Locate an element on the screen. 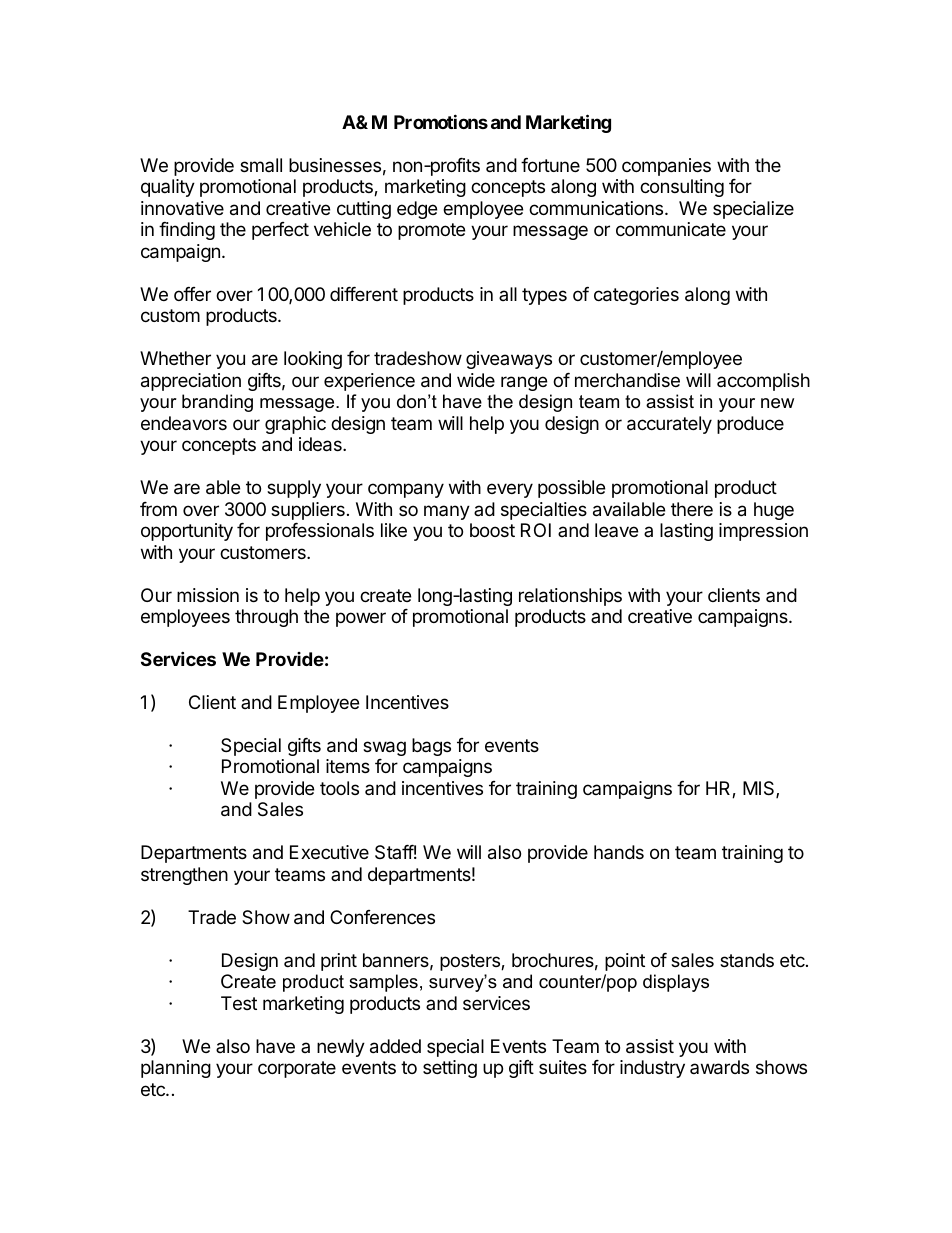 The height and width of the screenshot is (1233, 952). Test is located at coordinates (239, 1003).
